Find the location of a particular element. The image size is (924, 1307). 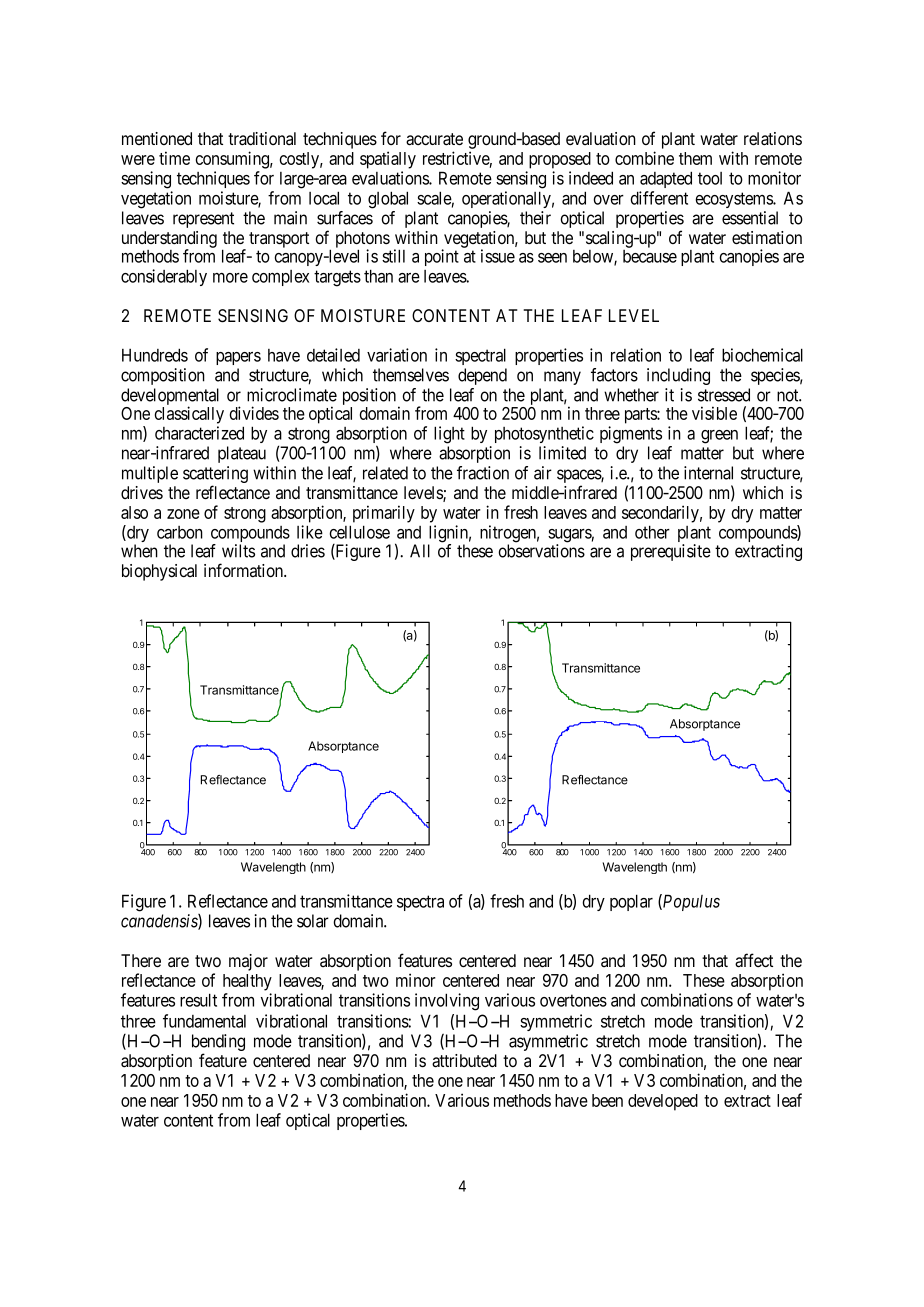

scattering is located at coordinates (215, 476).
